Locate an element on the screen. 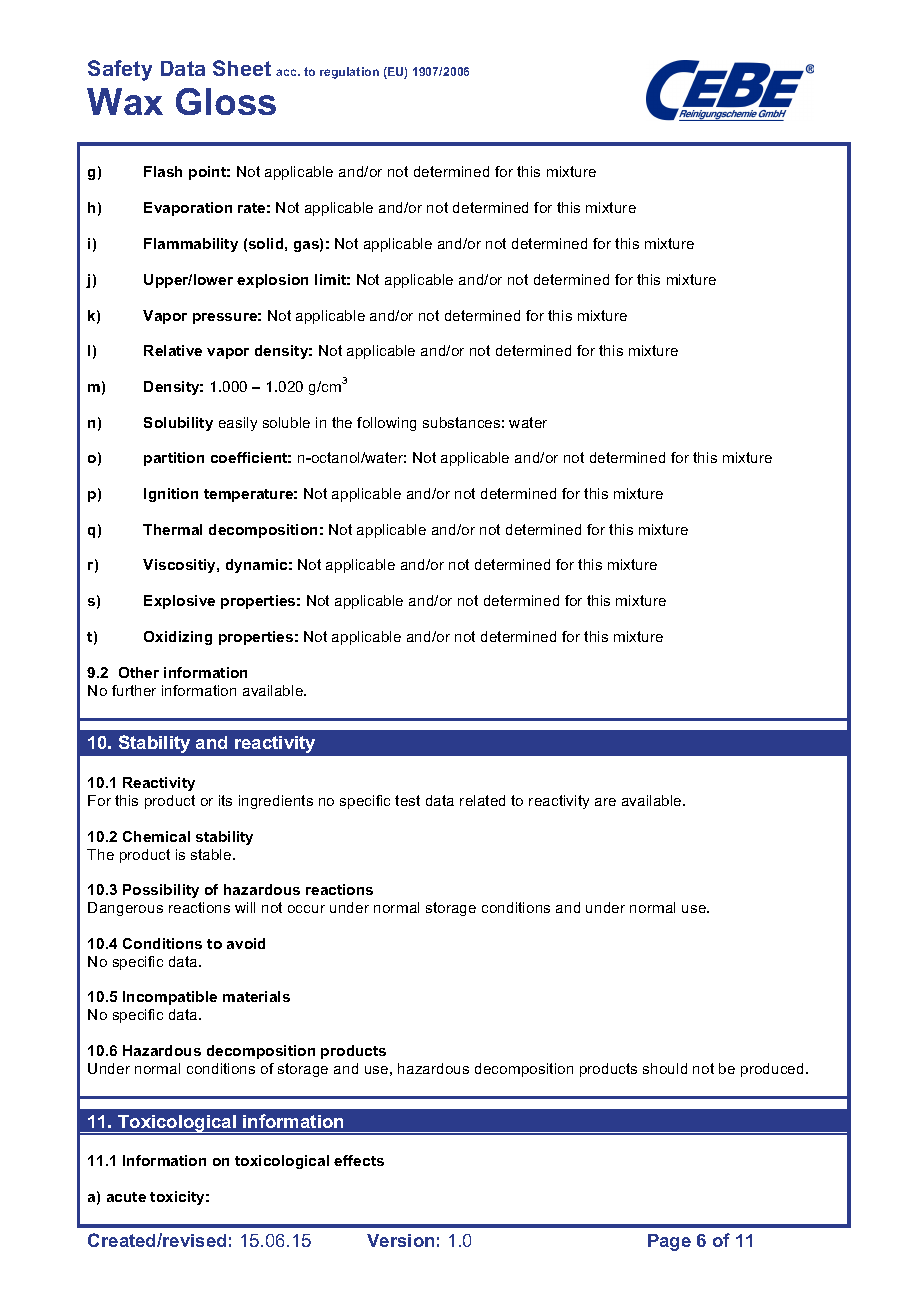 This screenshot has width=924, height=1308. Version is located at coordinates (400, 1240).
